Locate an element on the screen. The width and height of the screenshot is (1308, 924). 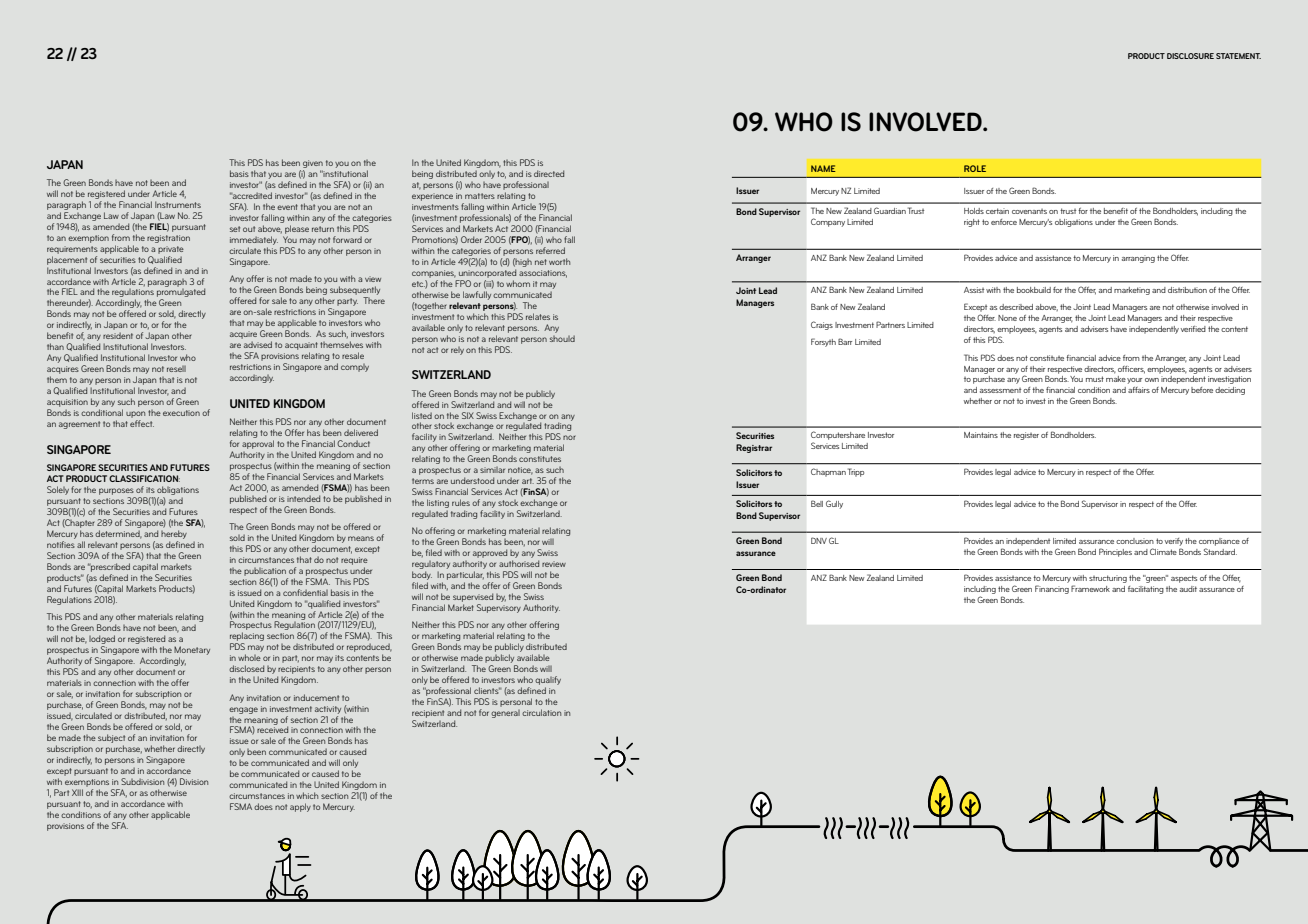
circulation is located at coordinates (541, 712).
